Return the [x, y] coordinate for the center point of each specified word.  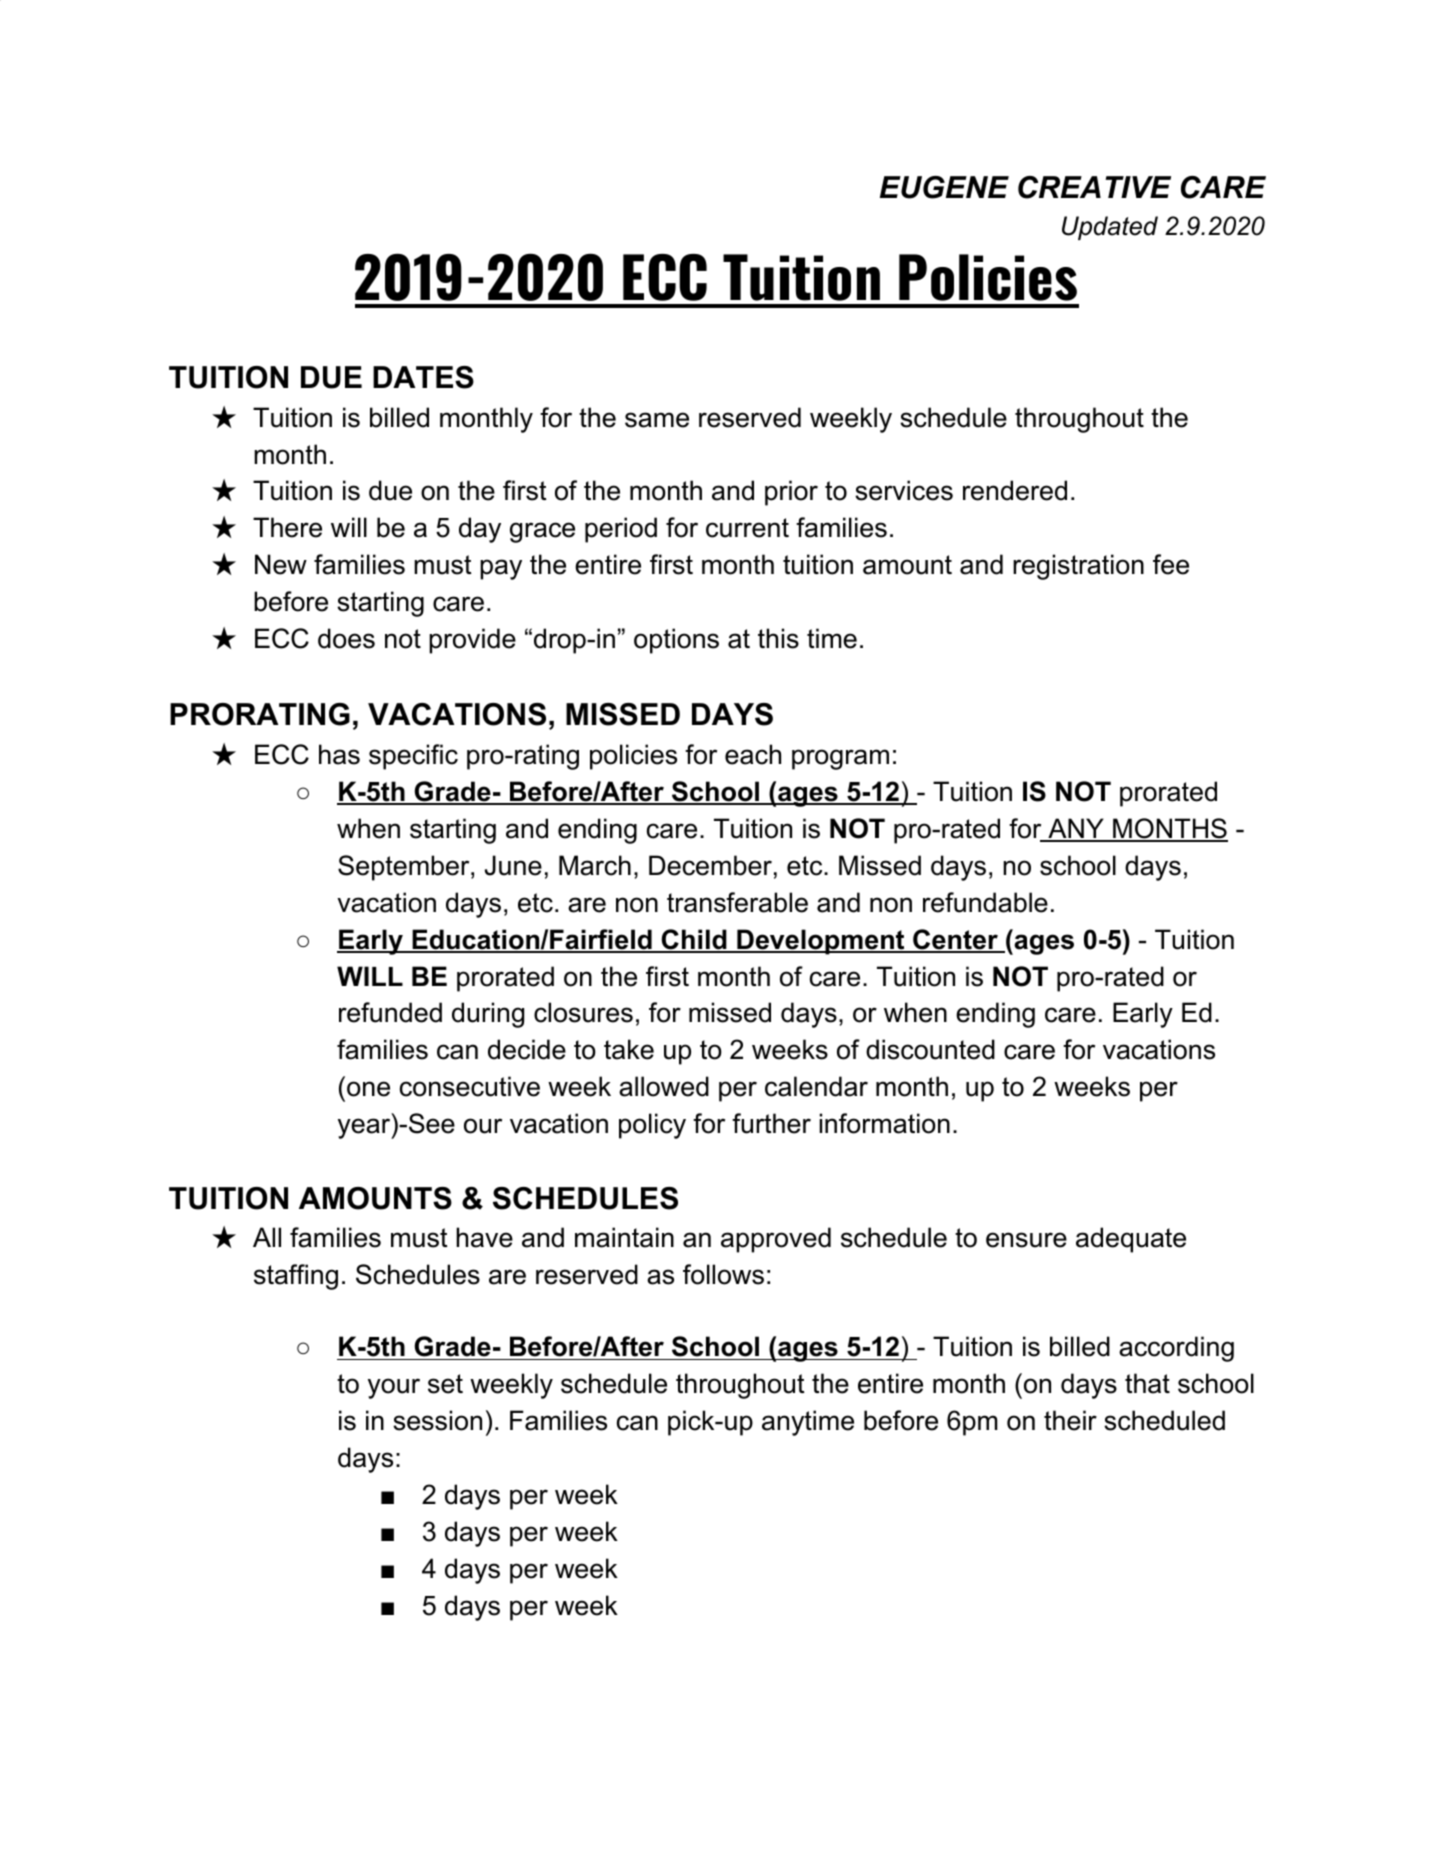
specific [413, 757]
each [753, 754]
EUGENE [944, 187]
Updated [1110, 228]
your [394, 1388]
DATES [423, 377]
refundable [985, 902]
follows [723, 1274]
